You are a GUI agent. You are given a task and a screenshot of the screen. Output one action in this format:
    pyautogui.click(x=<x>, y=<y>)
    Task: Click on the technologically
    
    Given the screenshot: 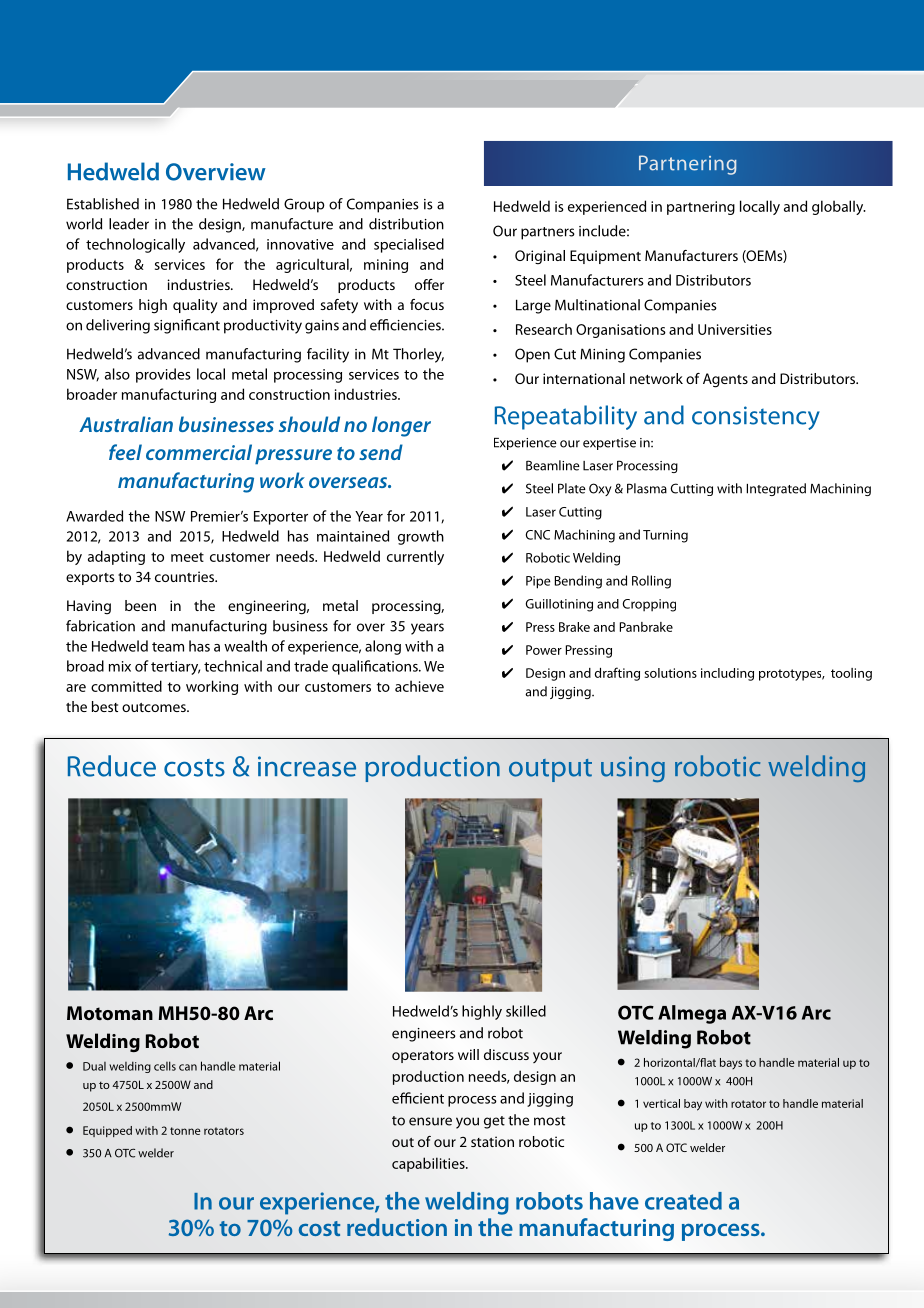 What is the action you would take?
    pyautogui.click(x=135, y=245)
